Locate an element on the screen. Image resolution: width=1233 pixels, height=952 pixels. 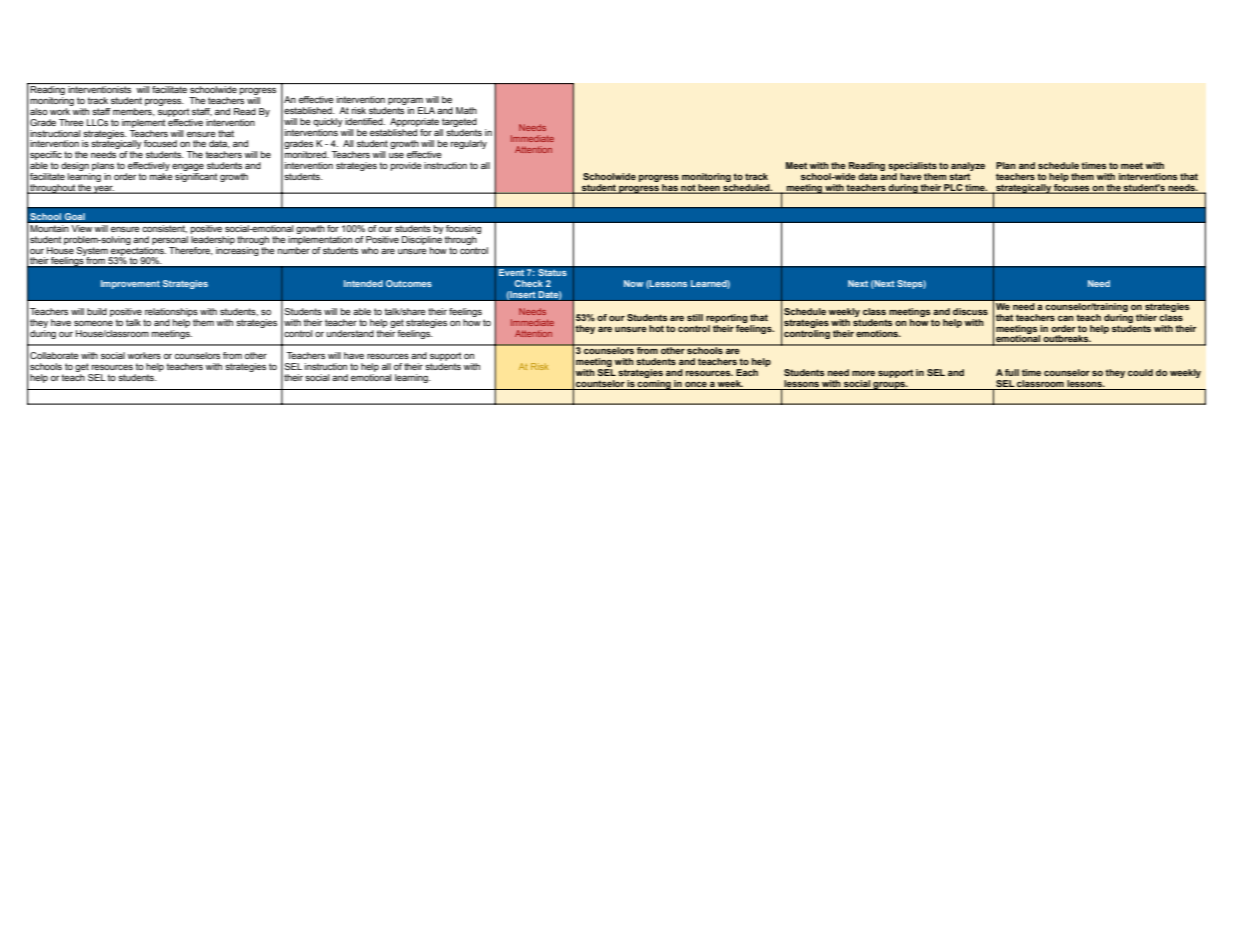
Now is located at coordinates (634, 283).
